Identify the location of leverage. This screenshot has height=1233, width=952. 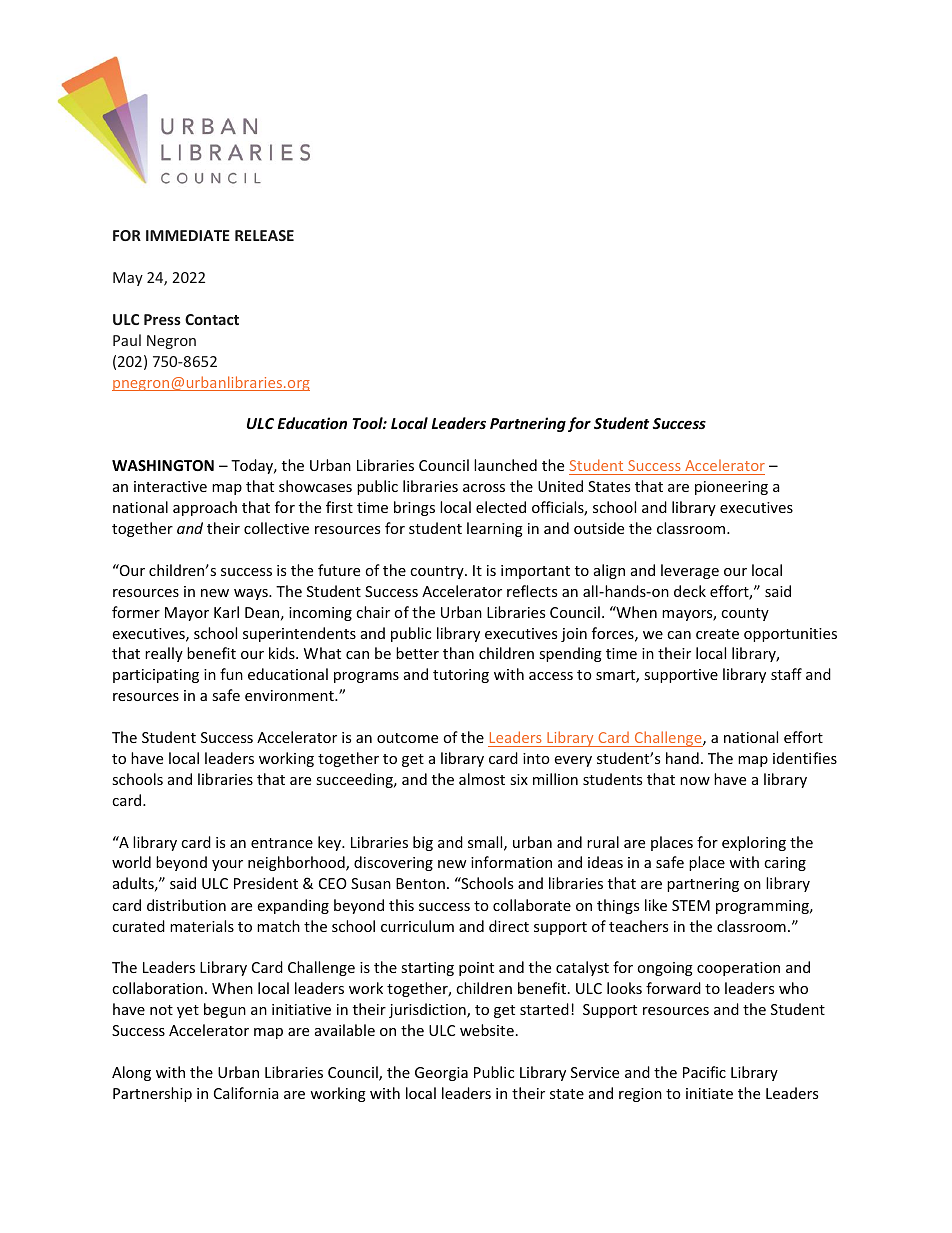
(690, 571).
